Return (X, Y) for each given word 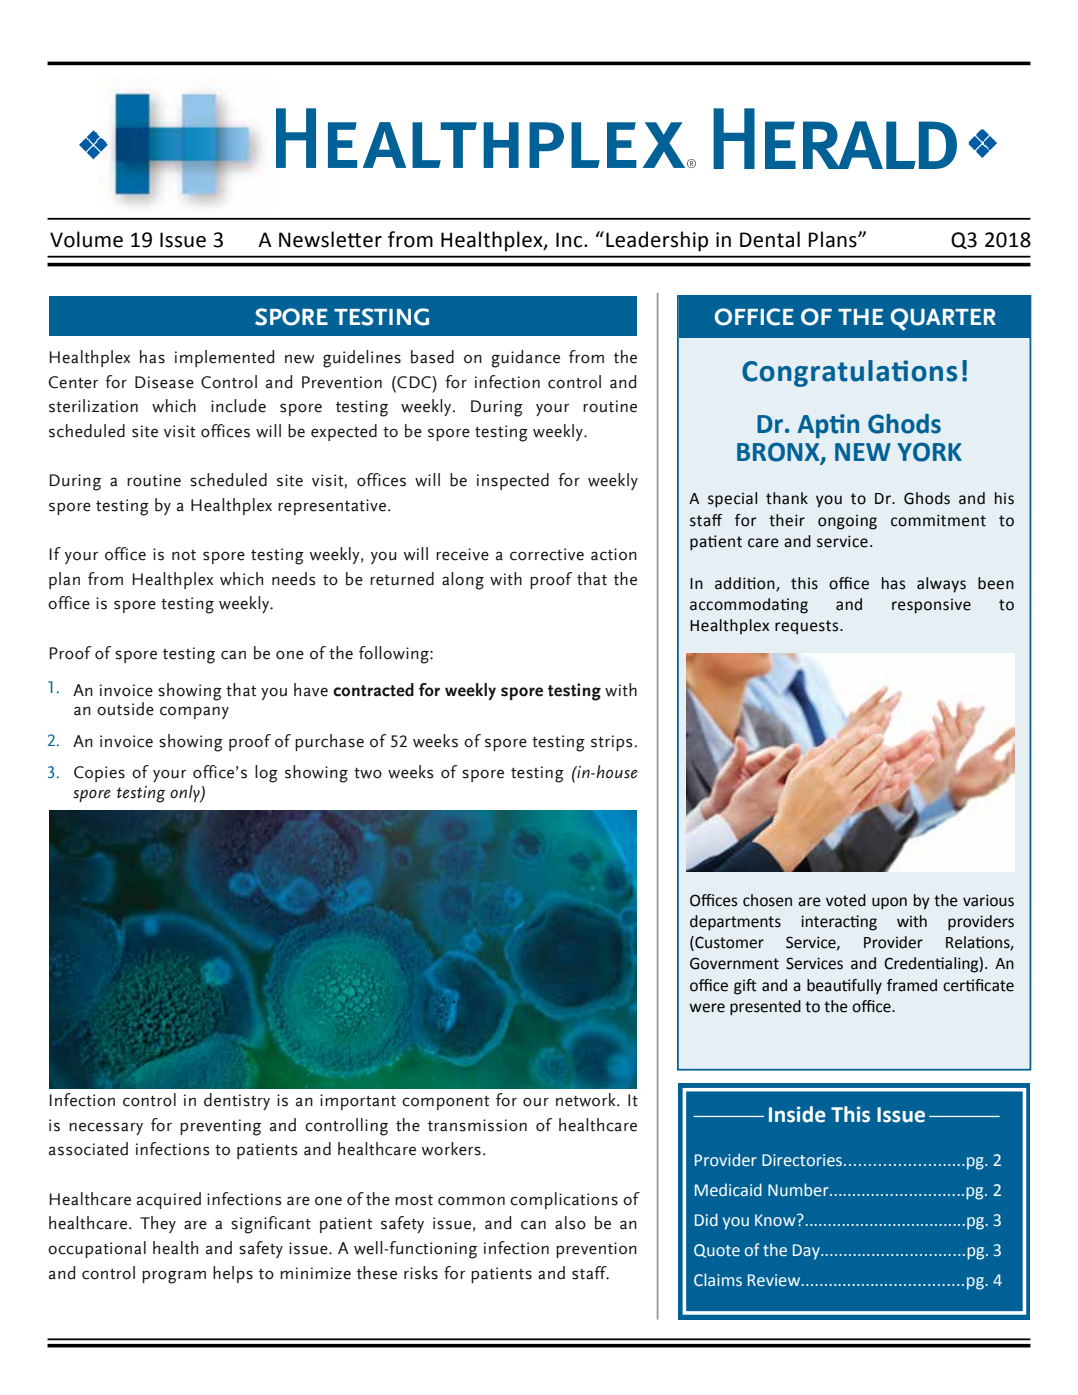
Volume (86, 239)
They (158, 1224)
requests (808, 627)
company (194, 712)
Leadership (657, 241)
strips (612, 743)
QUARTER (943, 319)
